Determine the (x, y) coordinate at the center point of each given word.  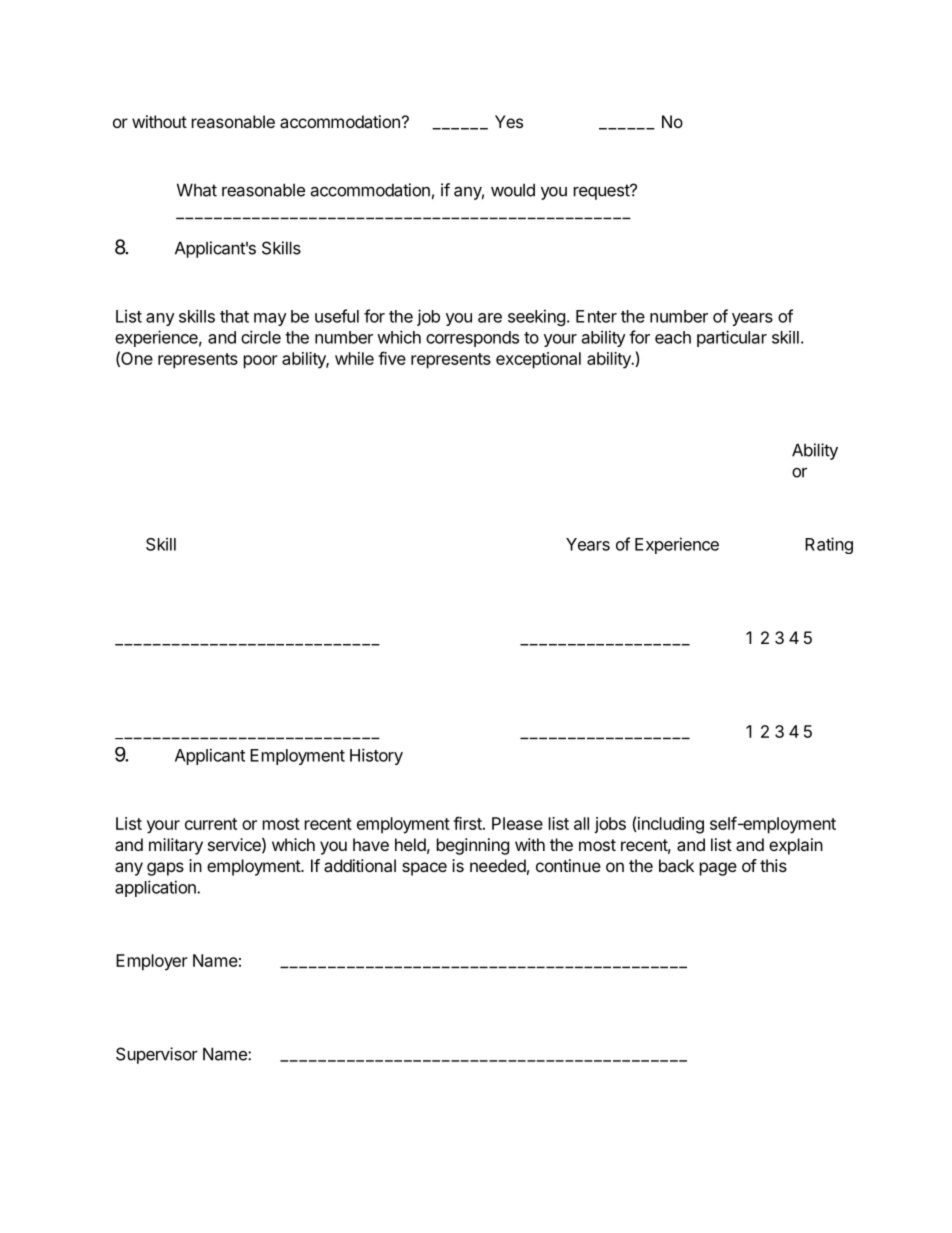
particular (732, 338)
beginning (473, 846)
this (773, 865)
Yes (509, 121)
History (376, 756)
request (602, 192)
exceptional (538, 360)
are (490, 318)
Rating (829, 545)
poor (261, 362)
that (234, 316)
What (197, 190)
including (671, 825)
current (211, 824)
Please (517, 823)
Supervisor (157, 1055)
